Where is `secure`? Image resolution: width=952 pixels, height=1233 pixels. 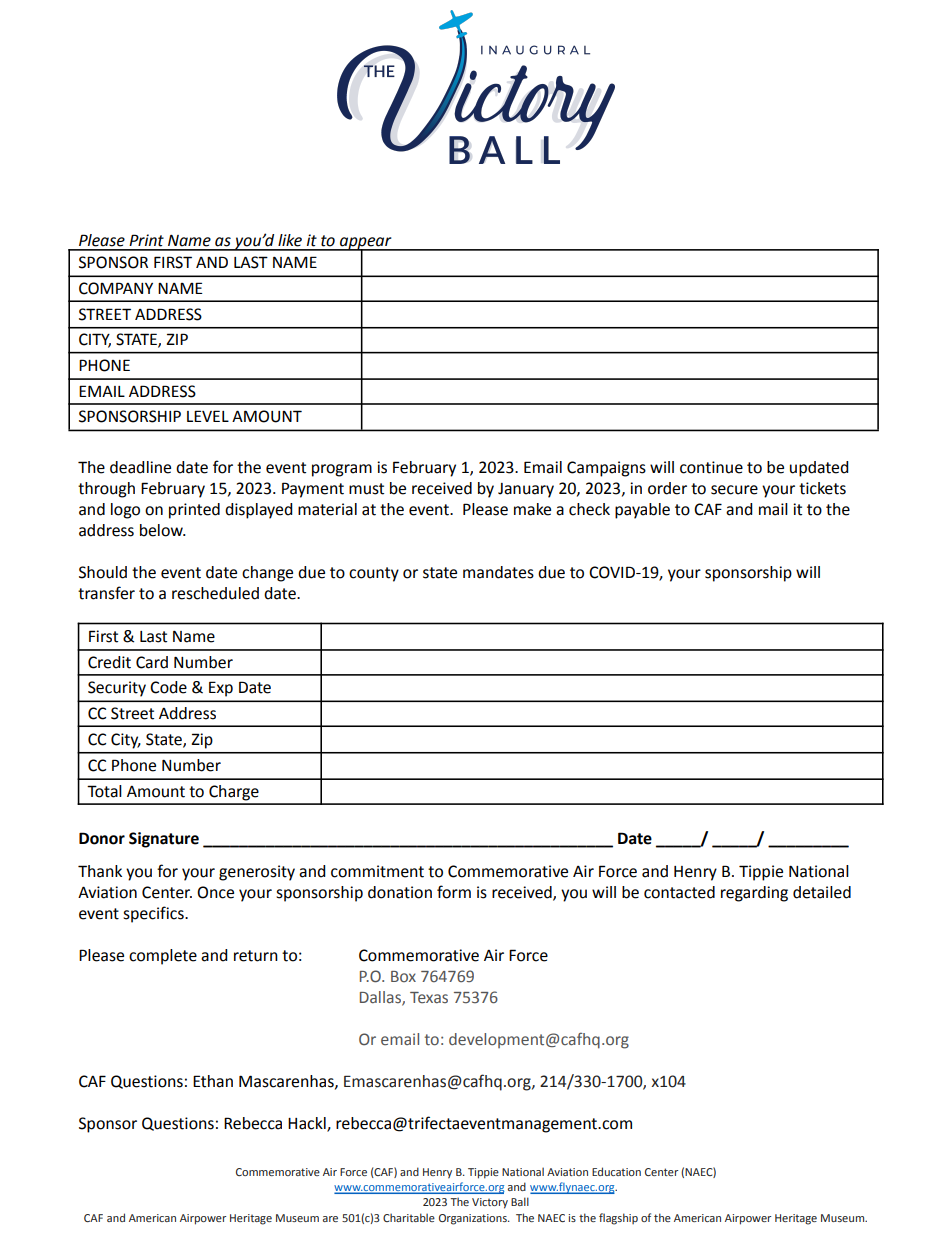
secure is located at coordinates (734, 490).
